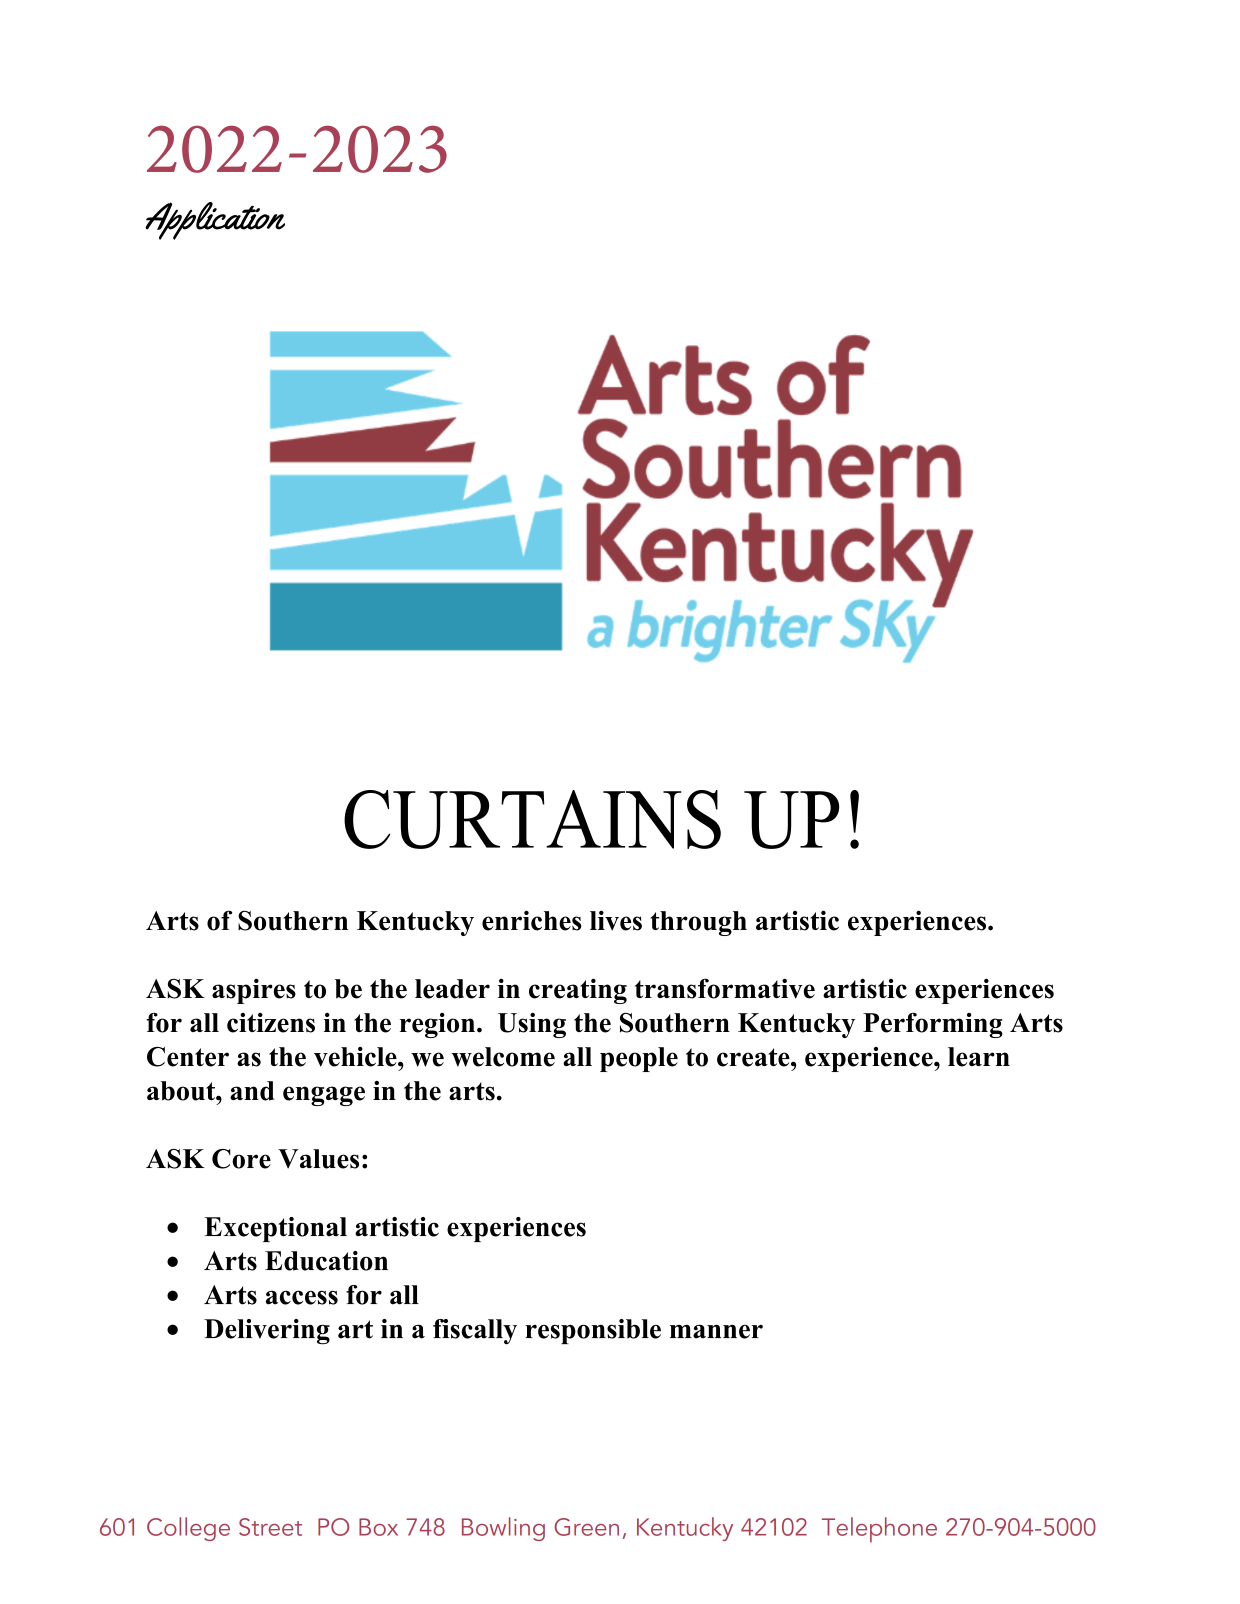  Describe the element at coordinates (270, 1527) in the image. I see `Street` at that location.
